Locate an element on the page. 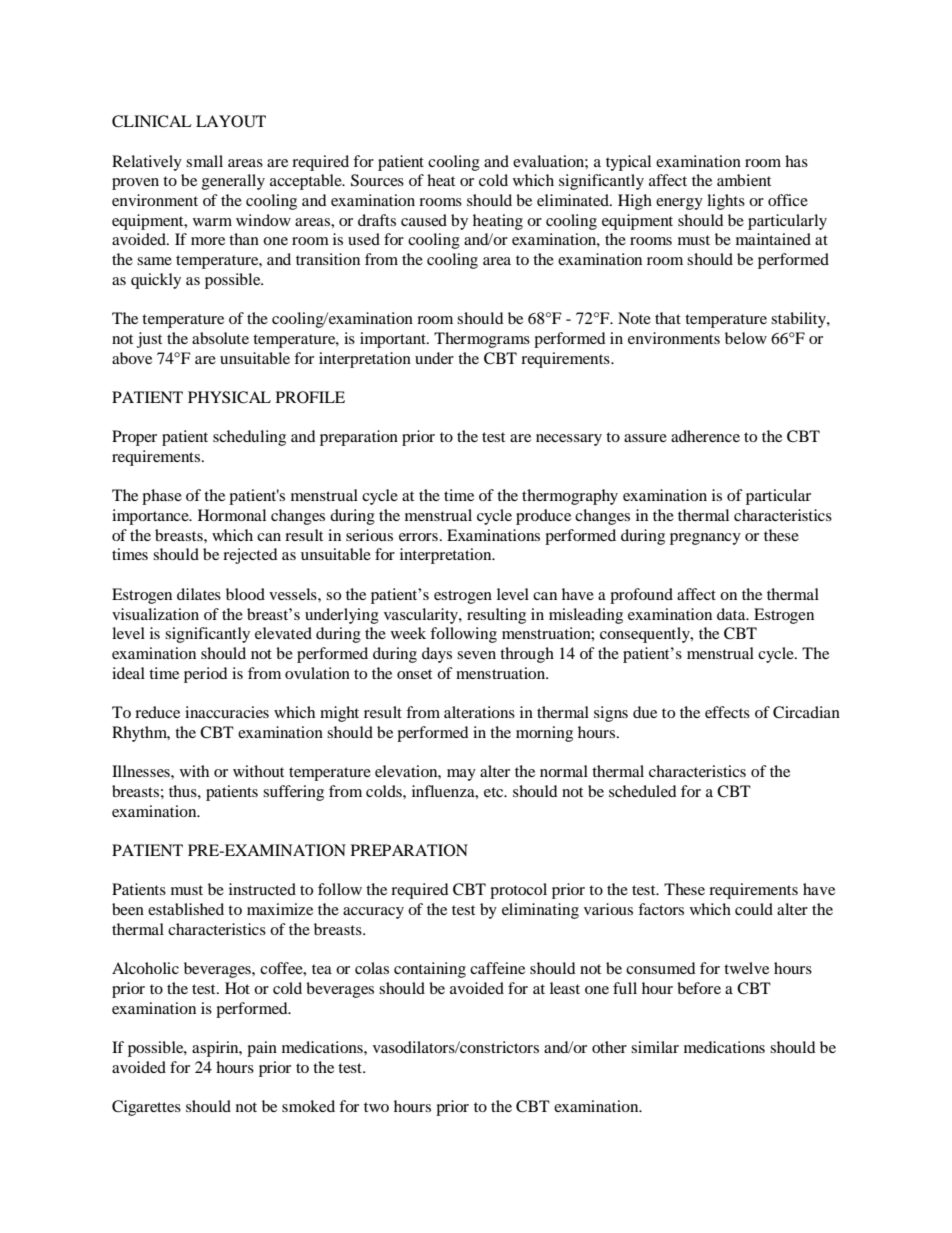 This document has width=952, height=1233. ambient is located at coordinates (744, 180).
